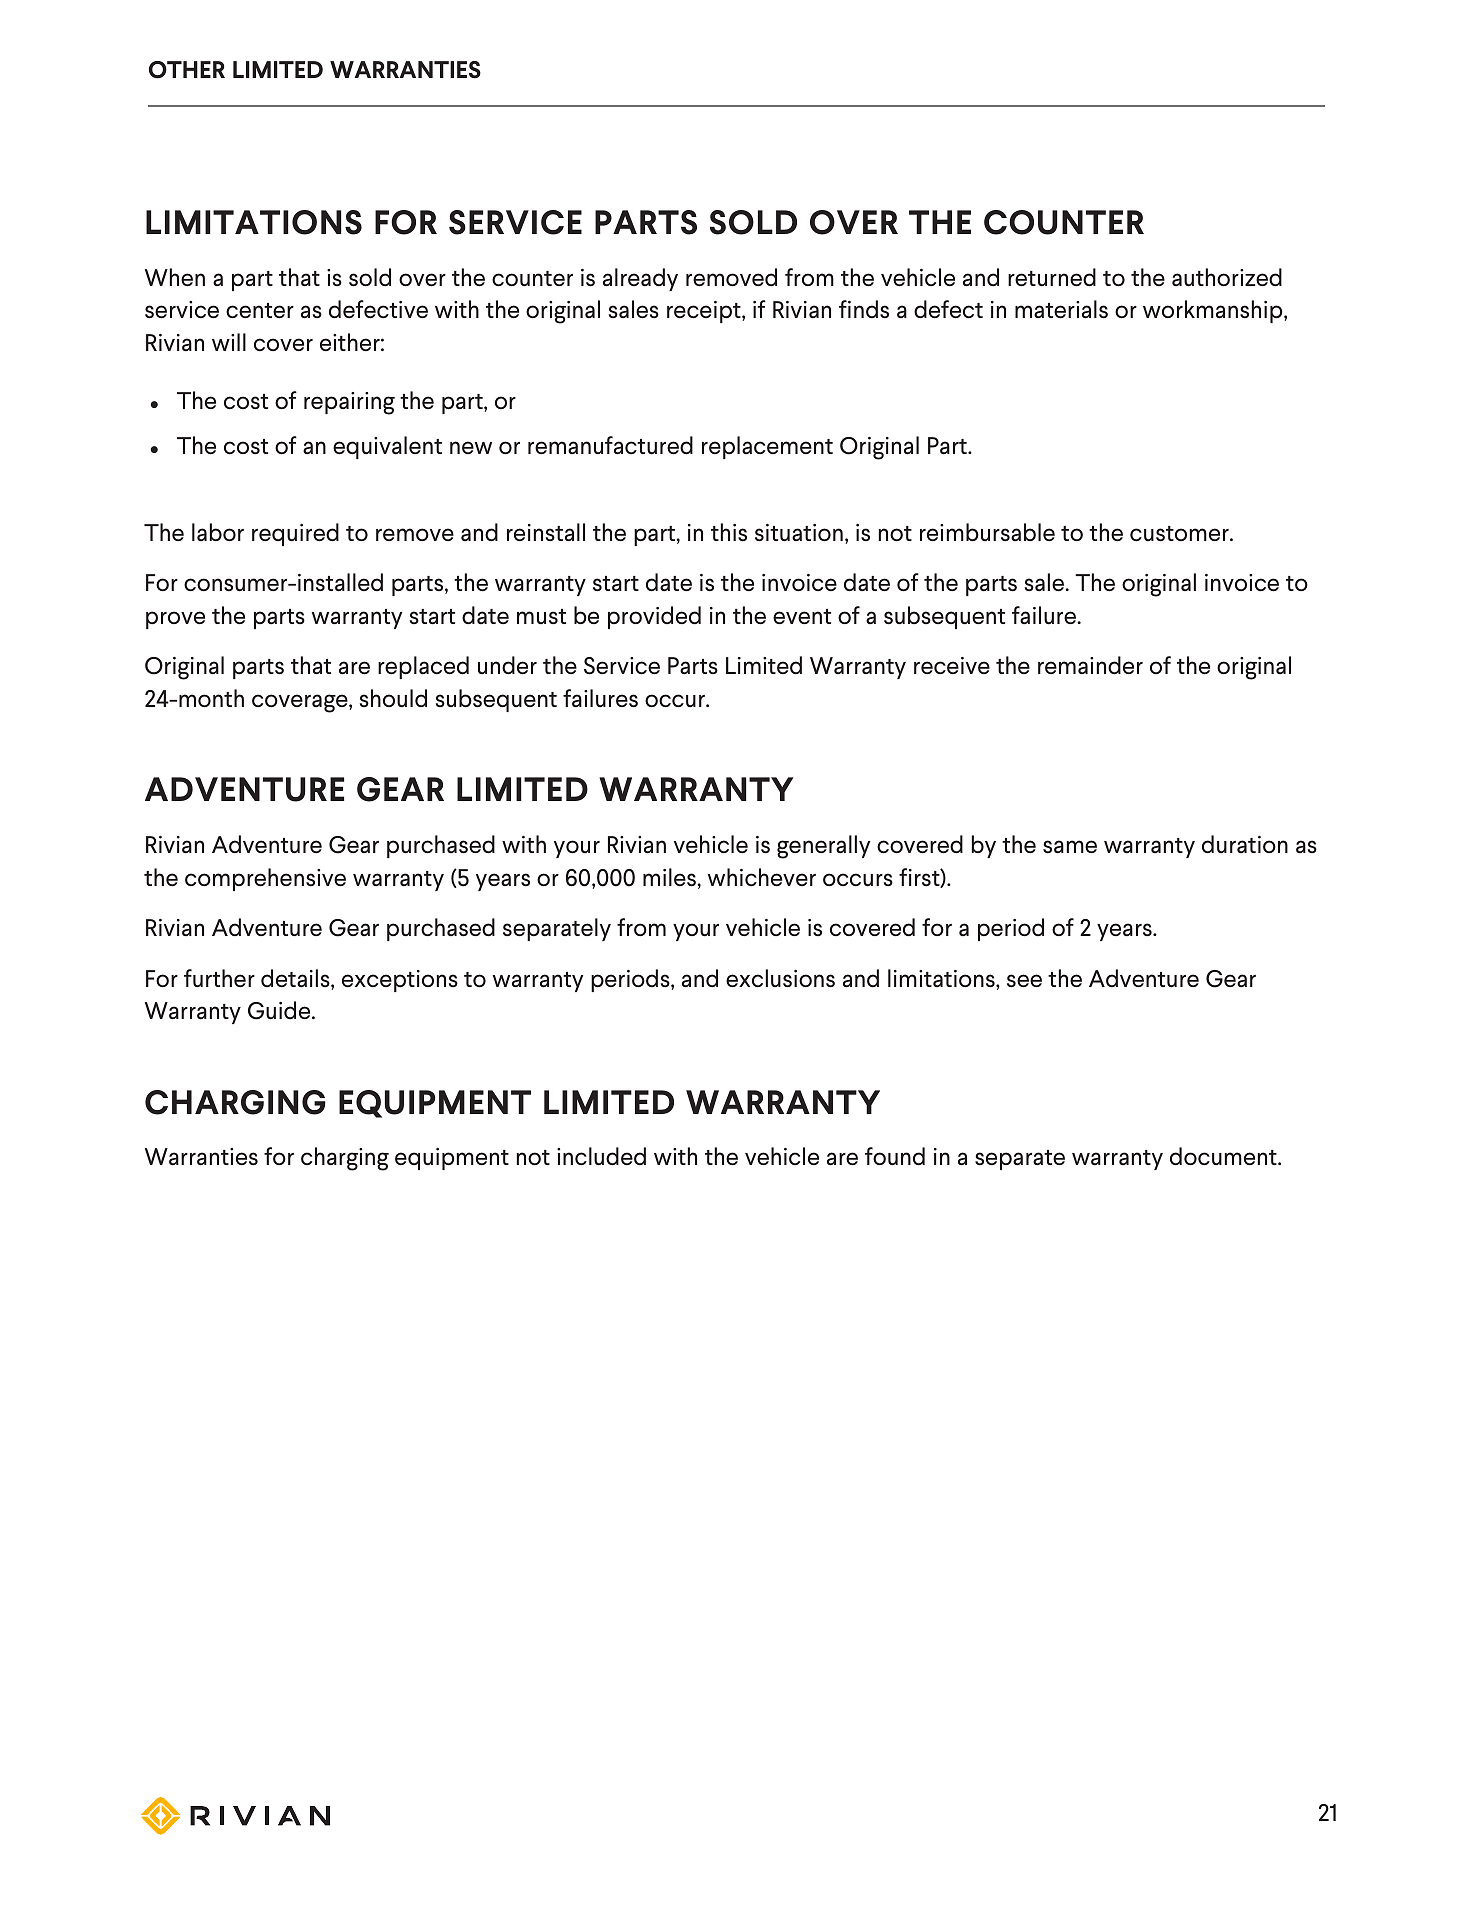  Describe the element at coordinates (187, 70) in the document. I see `OTHER` at that location.
